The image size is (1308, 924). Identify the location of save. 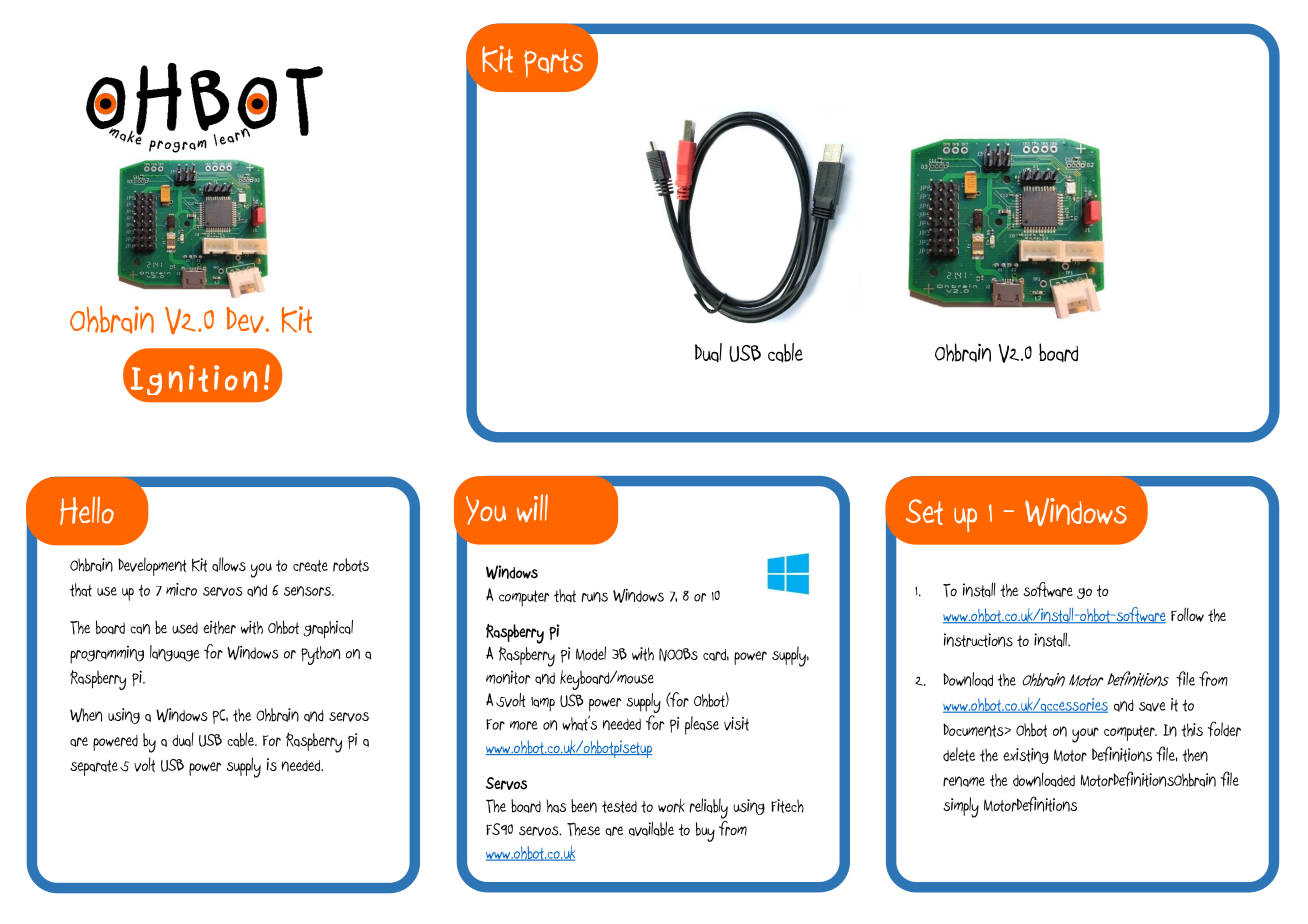
(1152, 707).
